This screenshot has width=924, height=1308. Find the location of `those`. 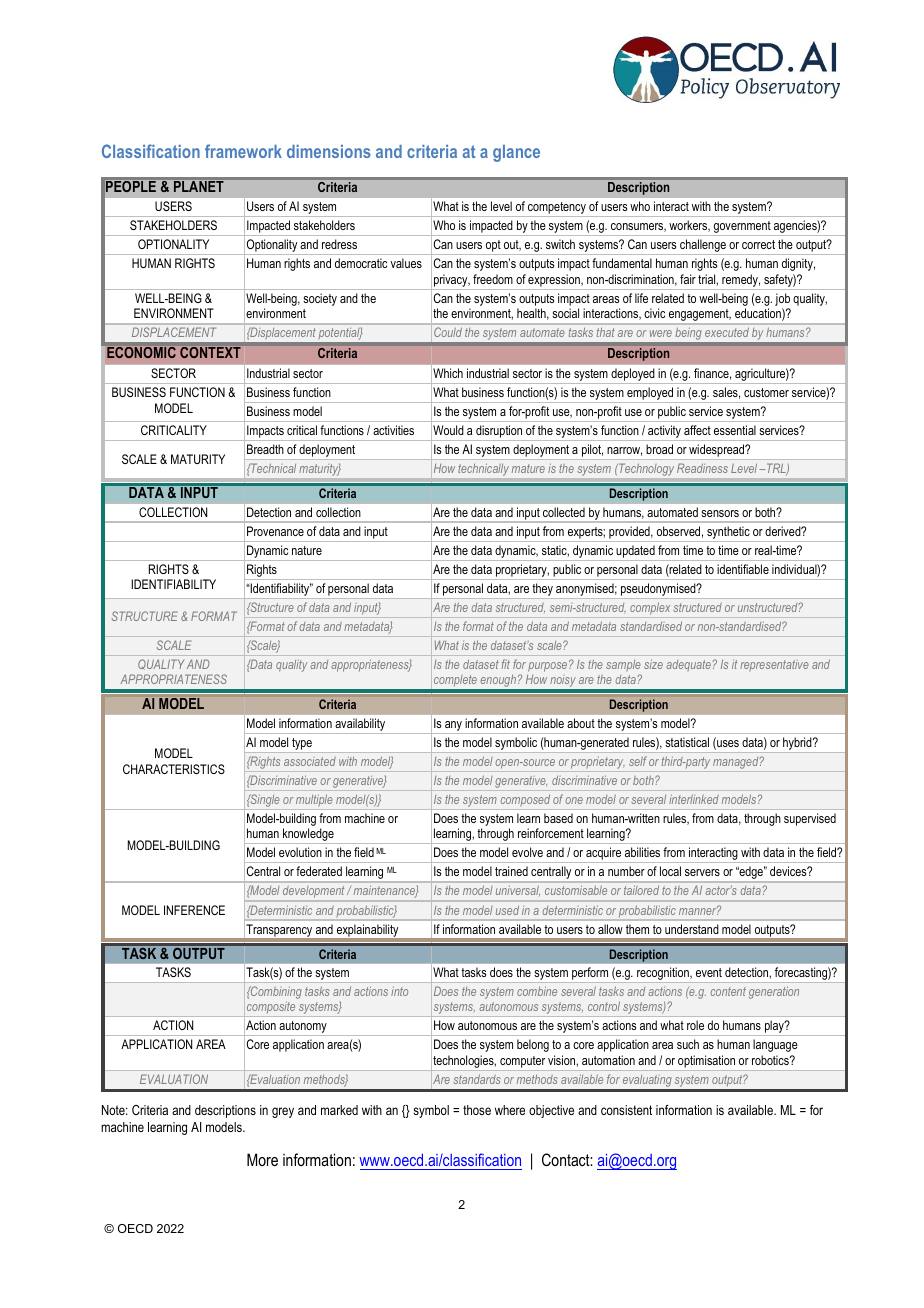

those is located at coordinates (477, 1110).
